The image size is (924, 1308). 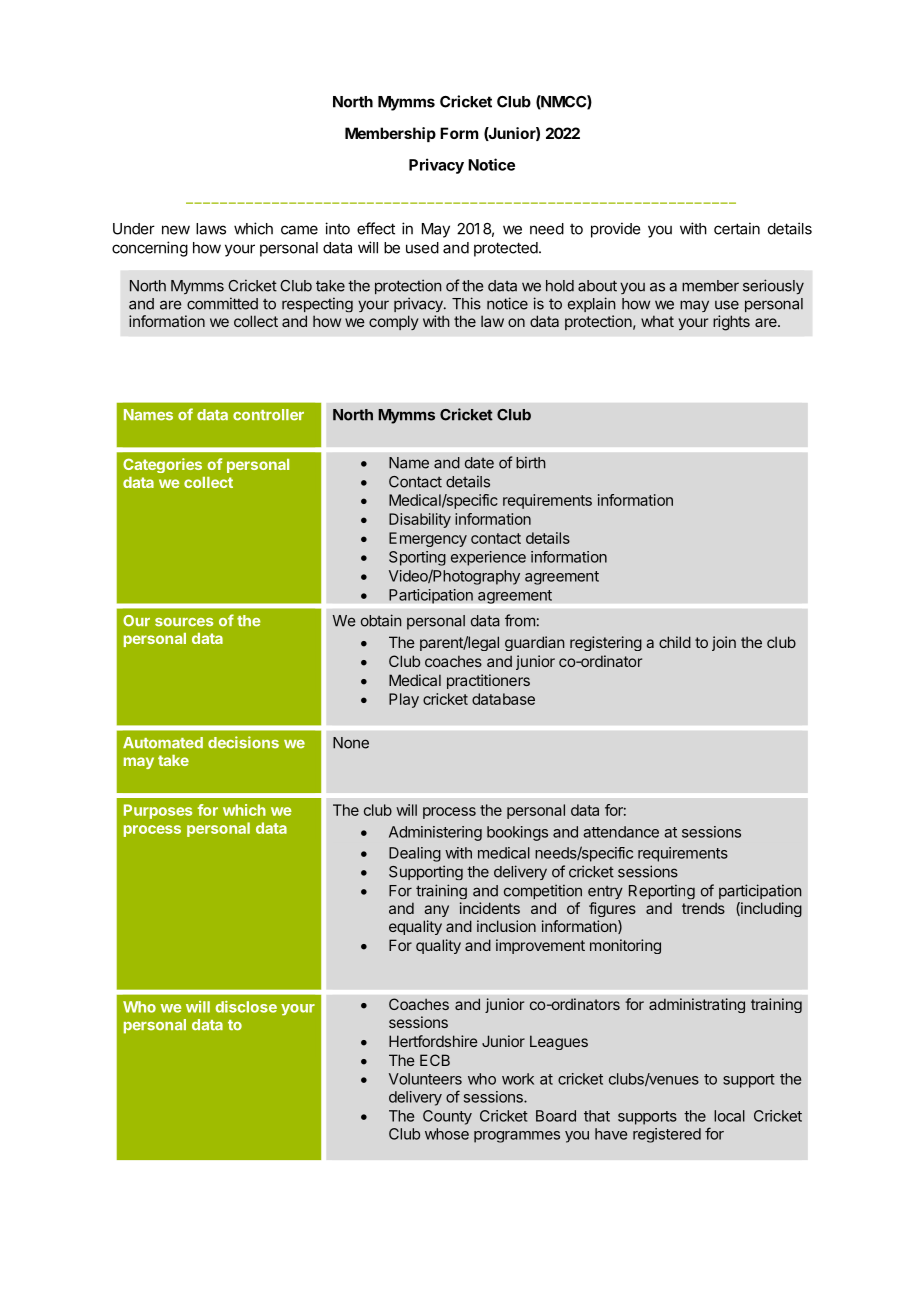 What do you see at coordinates (479, 463) in the page?
I see `date` at bounding box center [479, 463].
